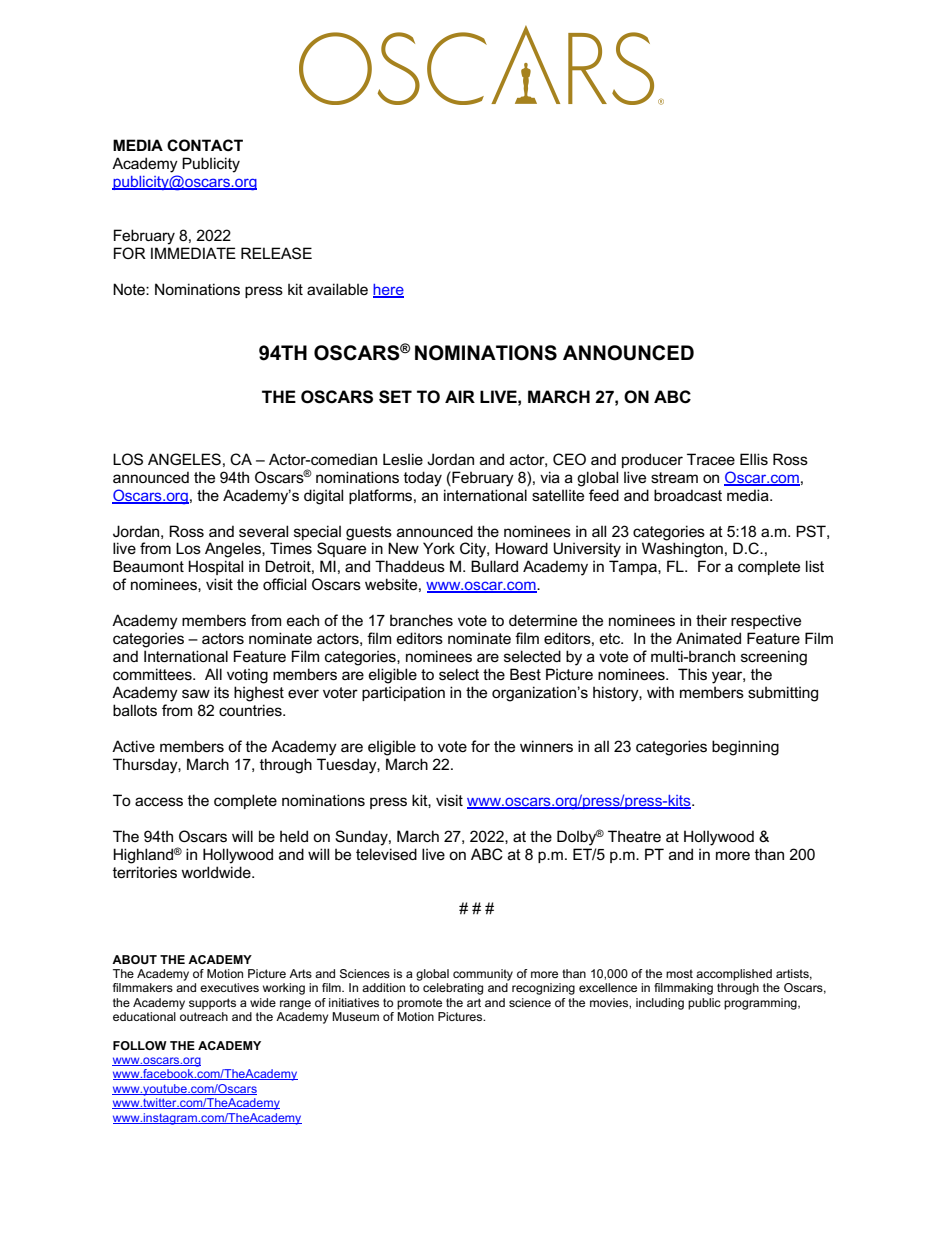  What do you see at coordinates (388, 290) in the page?
I see `here` at bounding box center [388, 290].
